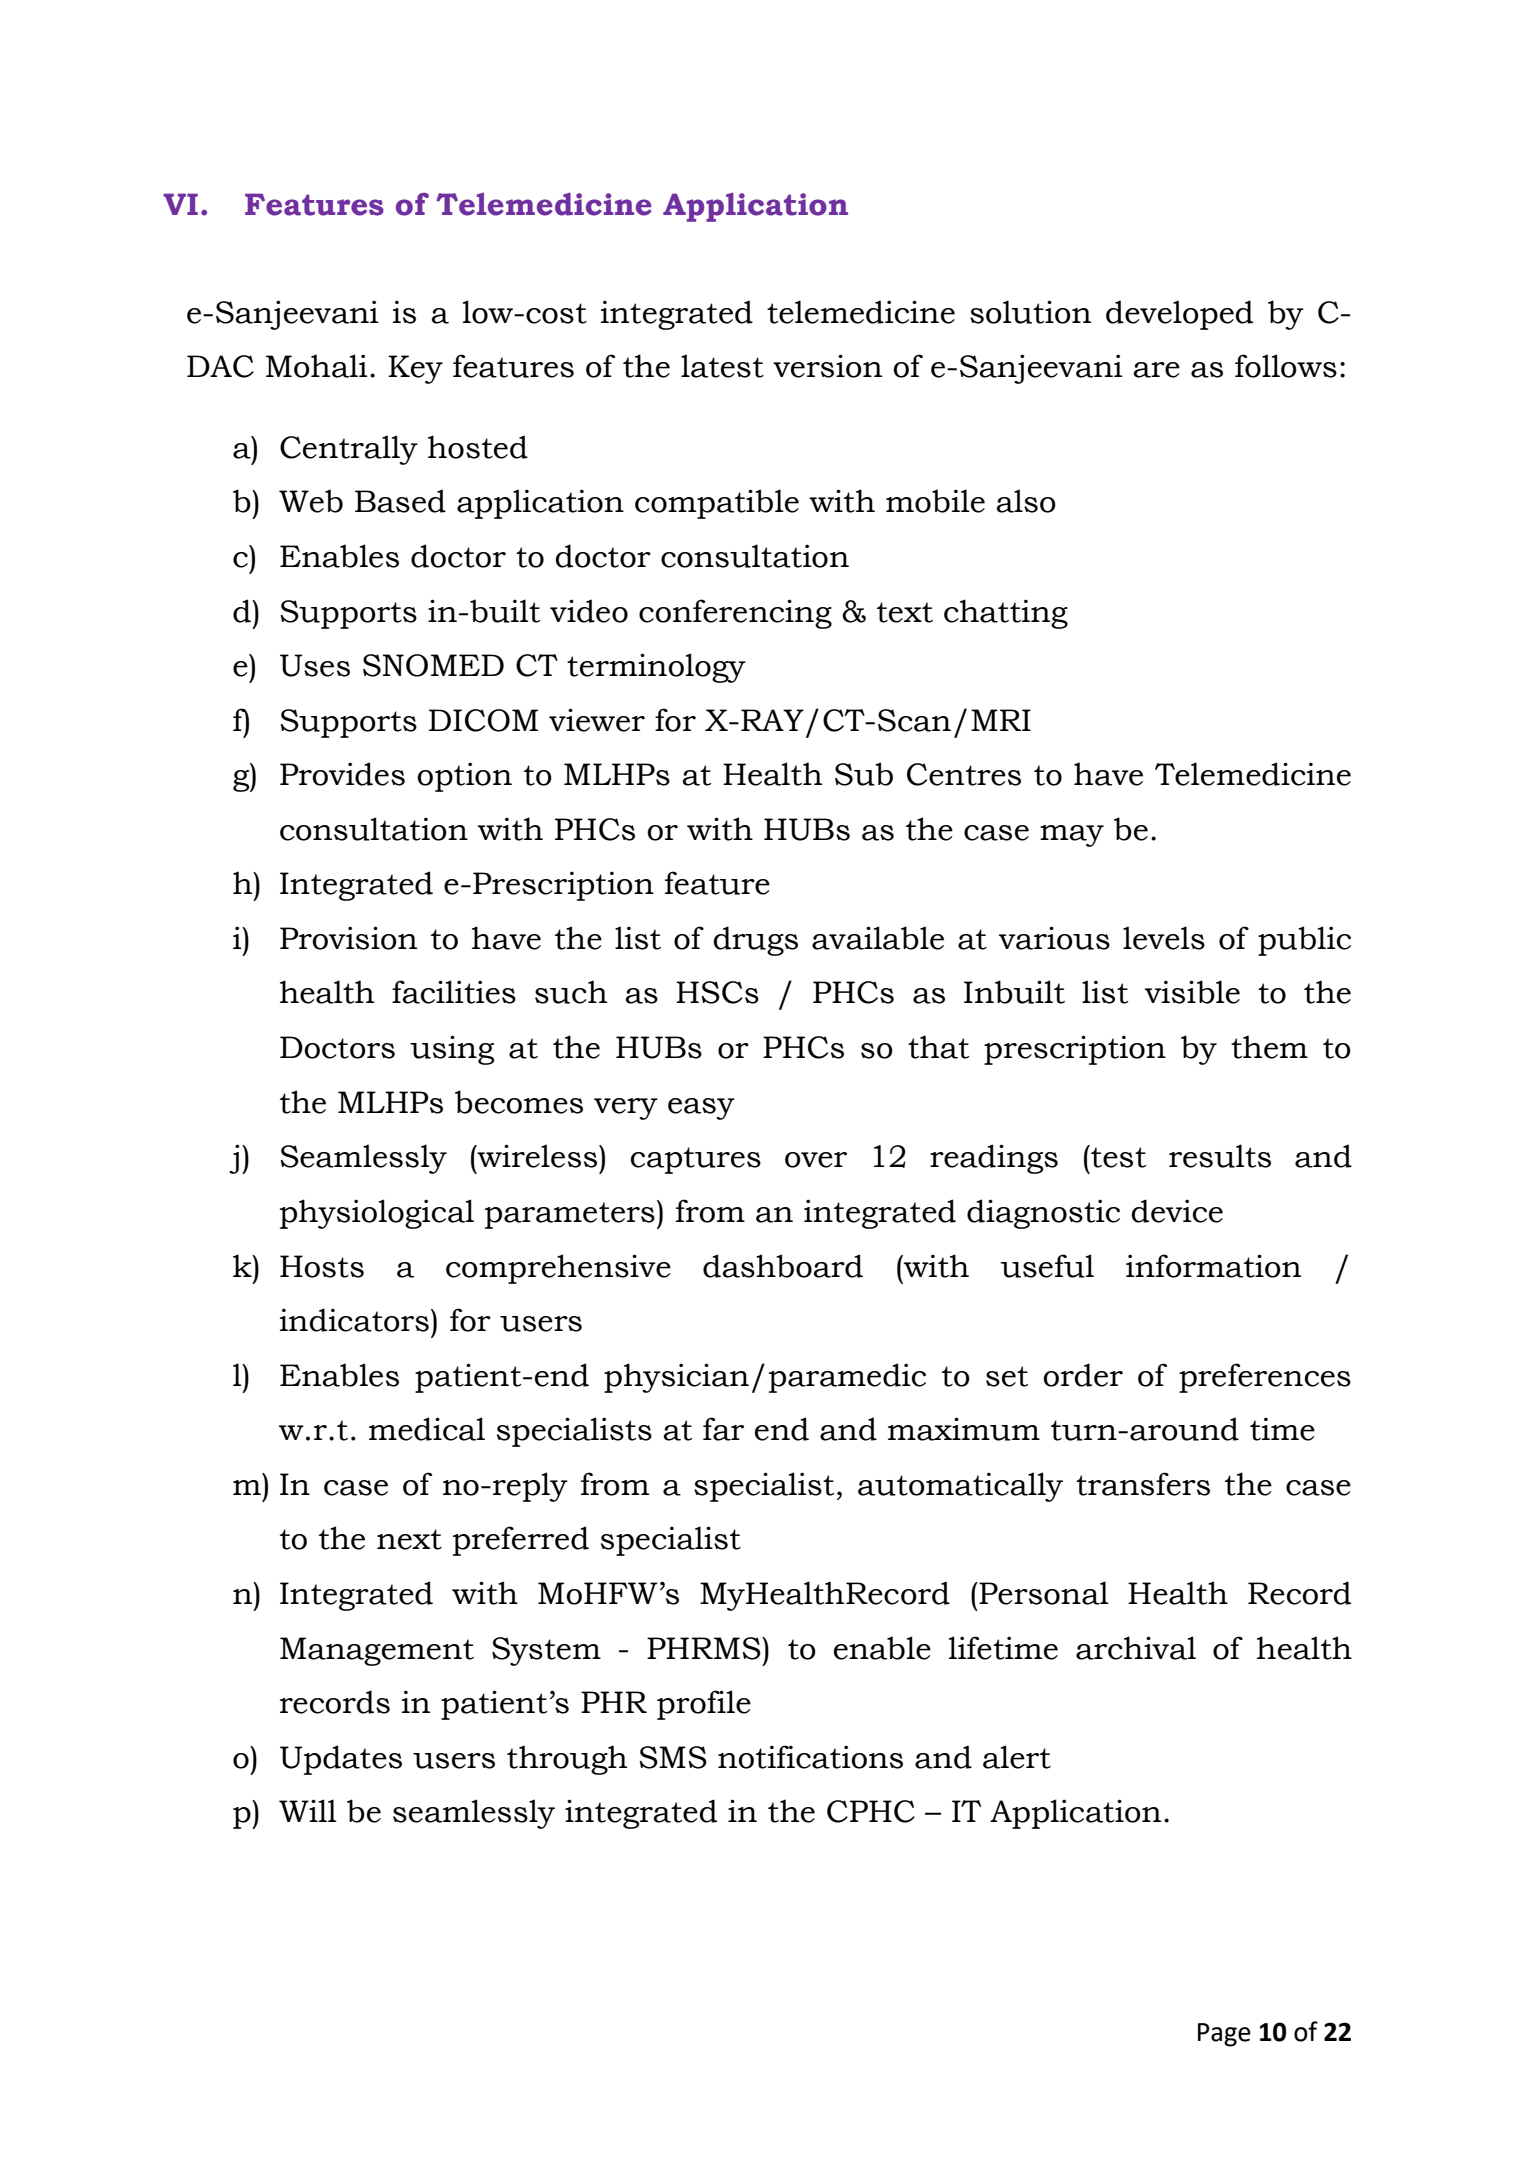 Image resolution: width=1538 pixels, height=2175 pixels. Describe the element at coordinates (427, 1429) in the image. I see `medical` at that location.
